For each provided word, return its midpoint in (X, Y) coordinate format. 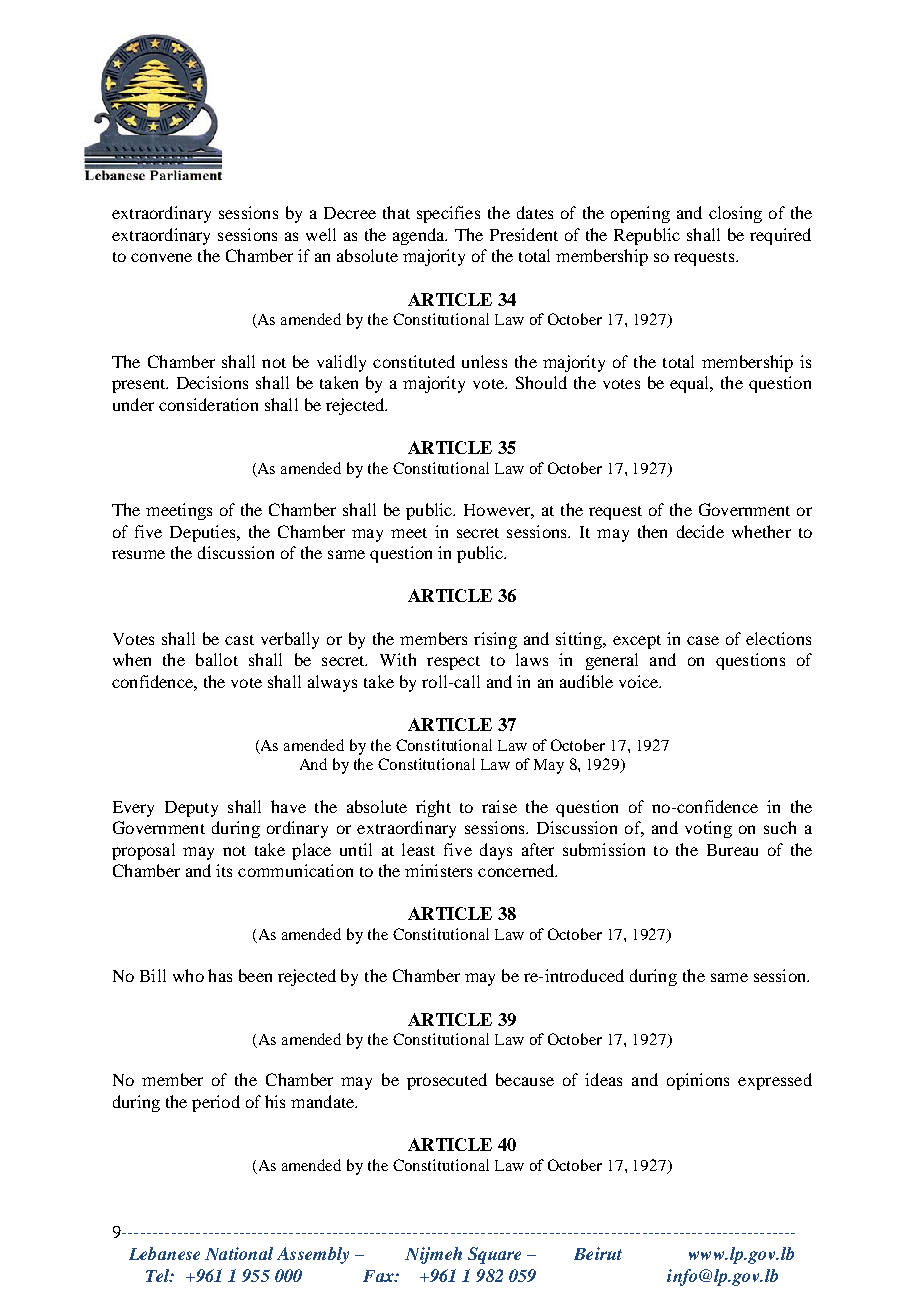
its (224, 870)
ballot (217, 659)
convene (161, 257)
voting (708, 829)
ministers (438, 870)
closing (735, 214)
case (703, 640)
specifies (448, 214)
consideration (208, 404)
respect (453, 663)
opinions (698, 1081)
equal (691, 384)
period (216, 1103)
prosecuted (447, 1081)
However (499, 511)
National (239, 1253)
